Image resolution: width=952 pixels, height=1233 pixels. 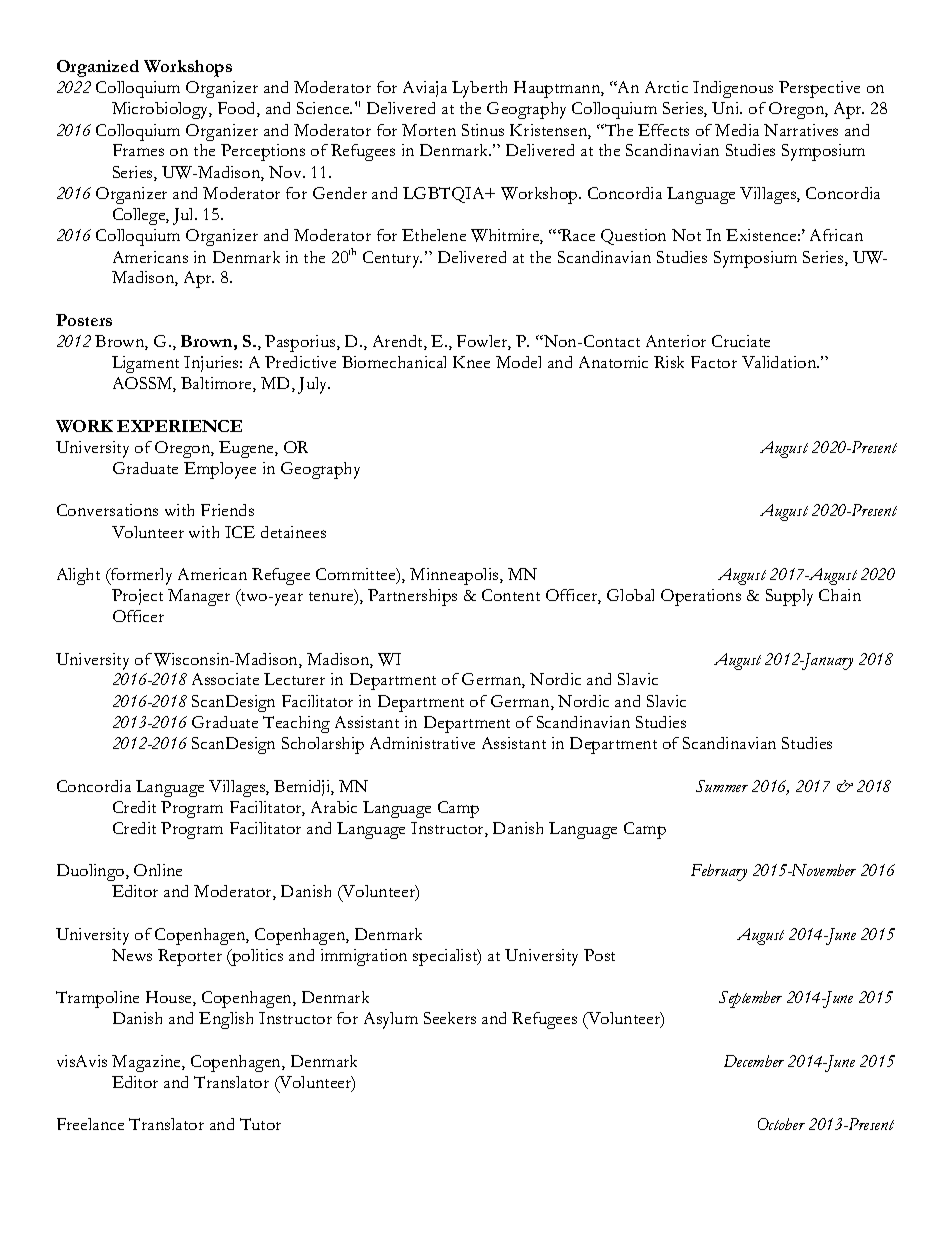 I want to click on Food, so click(x=238, y=109).
